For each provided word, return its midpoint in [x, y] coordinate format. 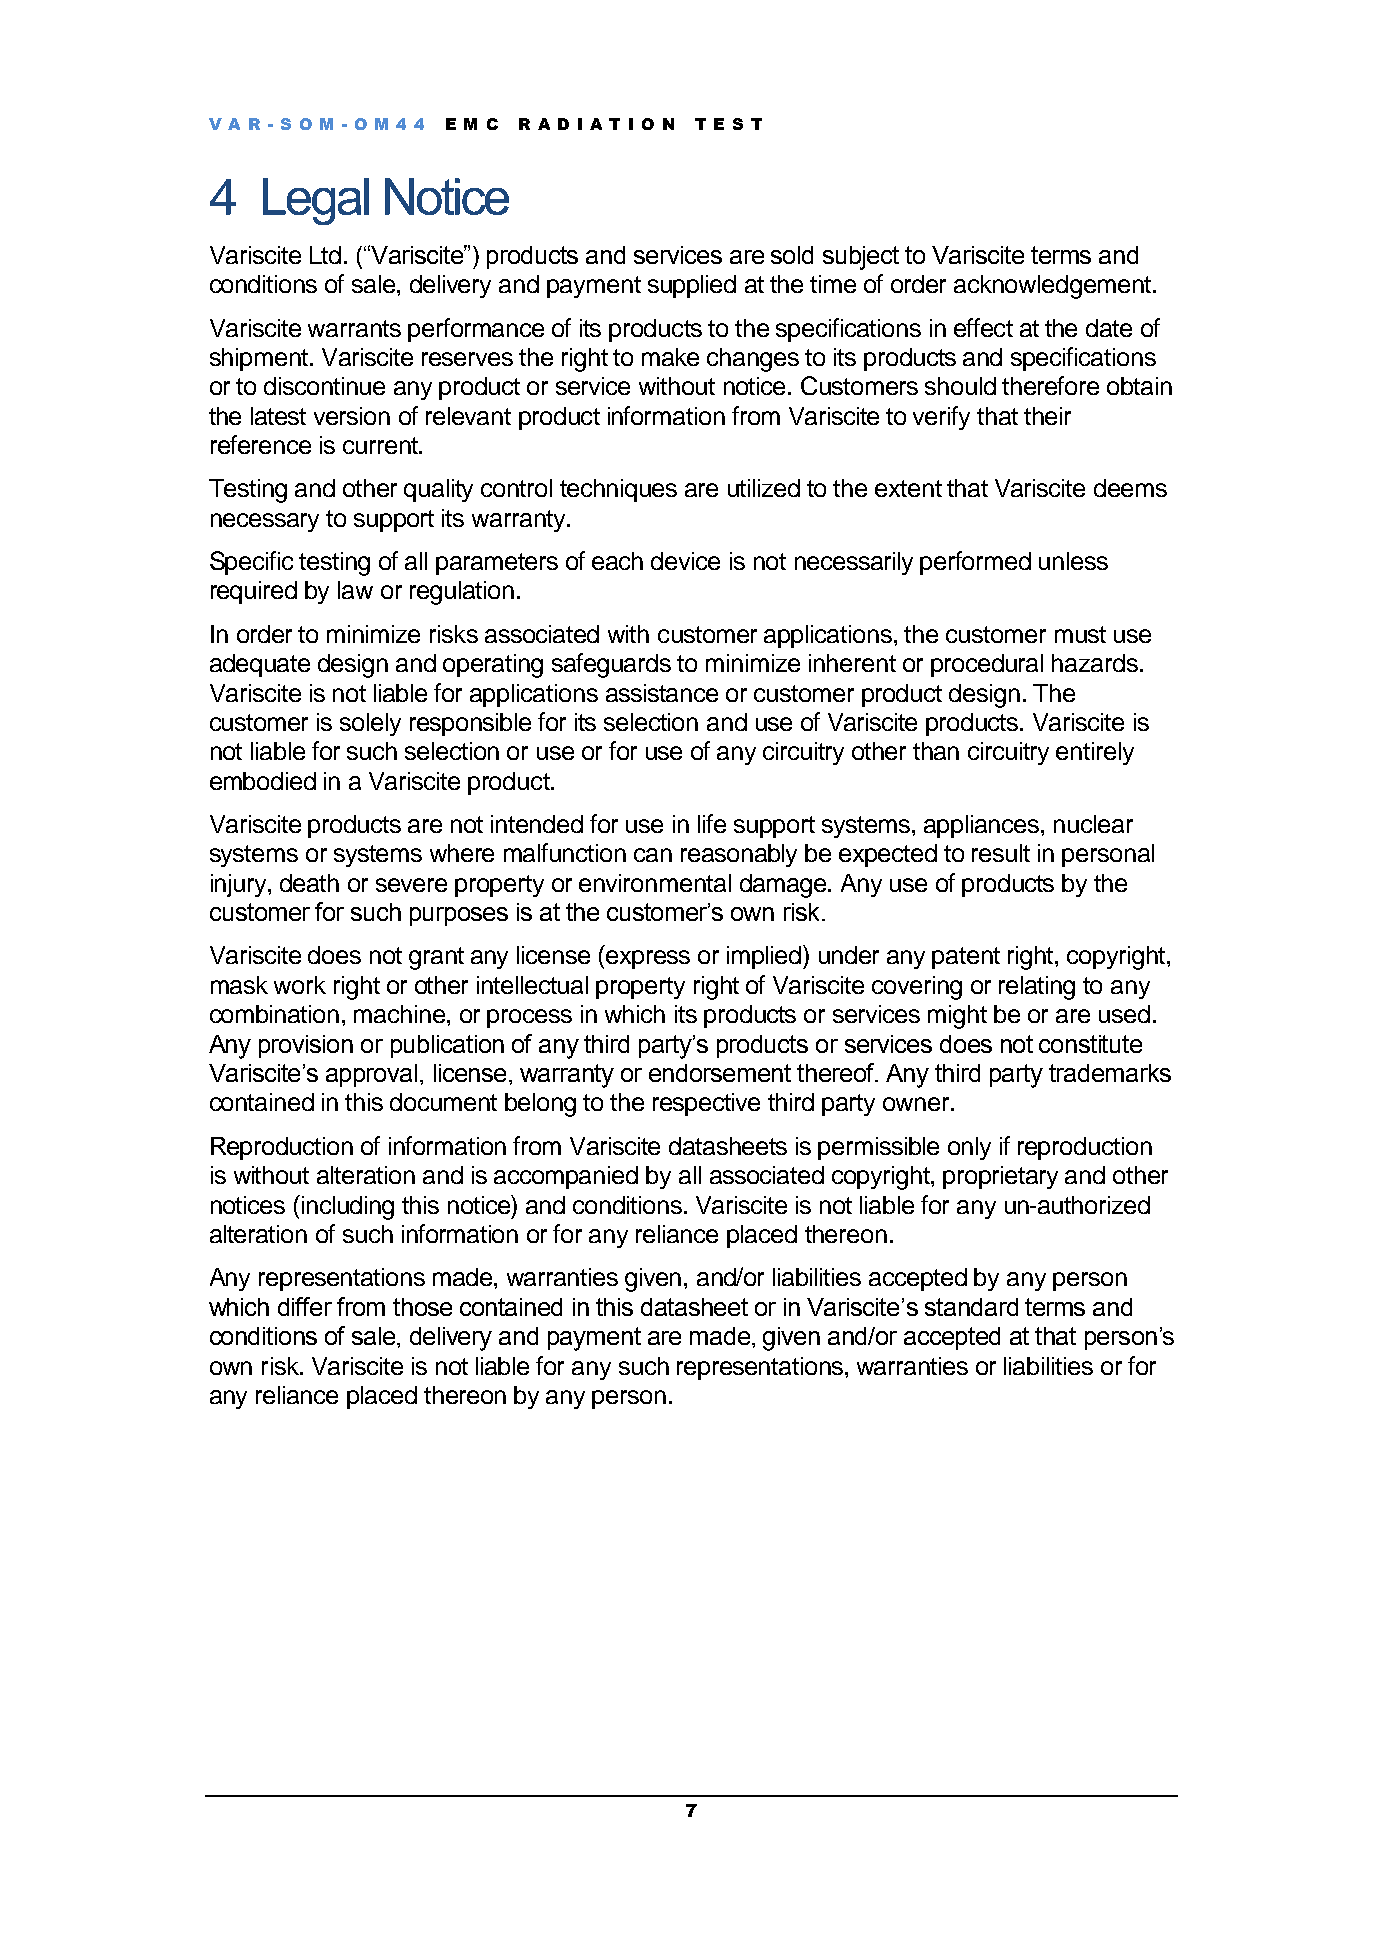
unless [1073, 561]
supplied [692, 286]
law [355, 590]
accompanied [566, 1177]
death [309, 883]
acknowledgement [1054, 287]
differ [305, 1306]
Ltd [325, 255]
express [648, 959]
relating [1037, 988]
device [685, 561]
